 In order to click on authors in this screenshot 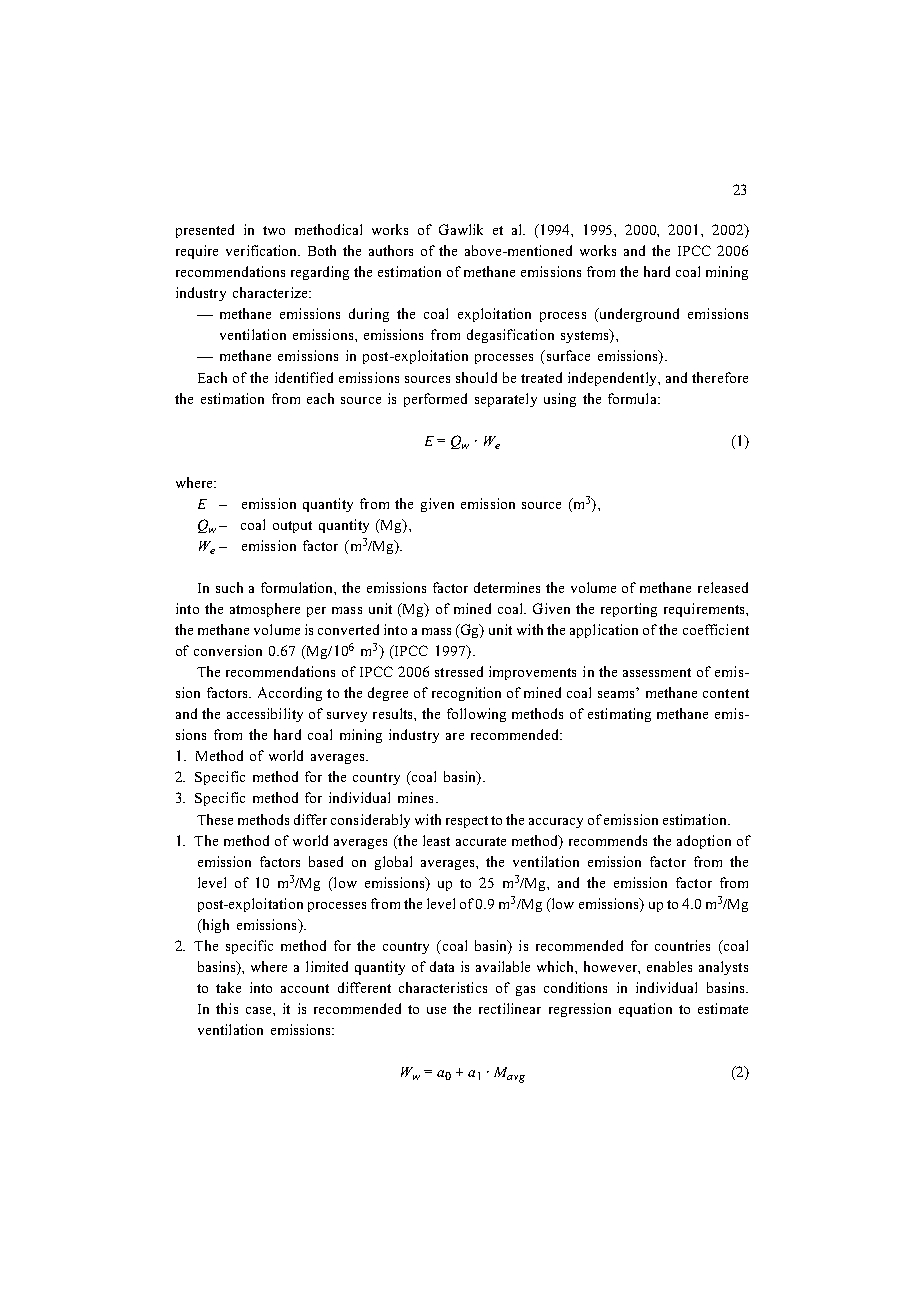, I will do `click(391, 250)`.
